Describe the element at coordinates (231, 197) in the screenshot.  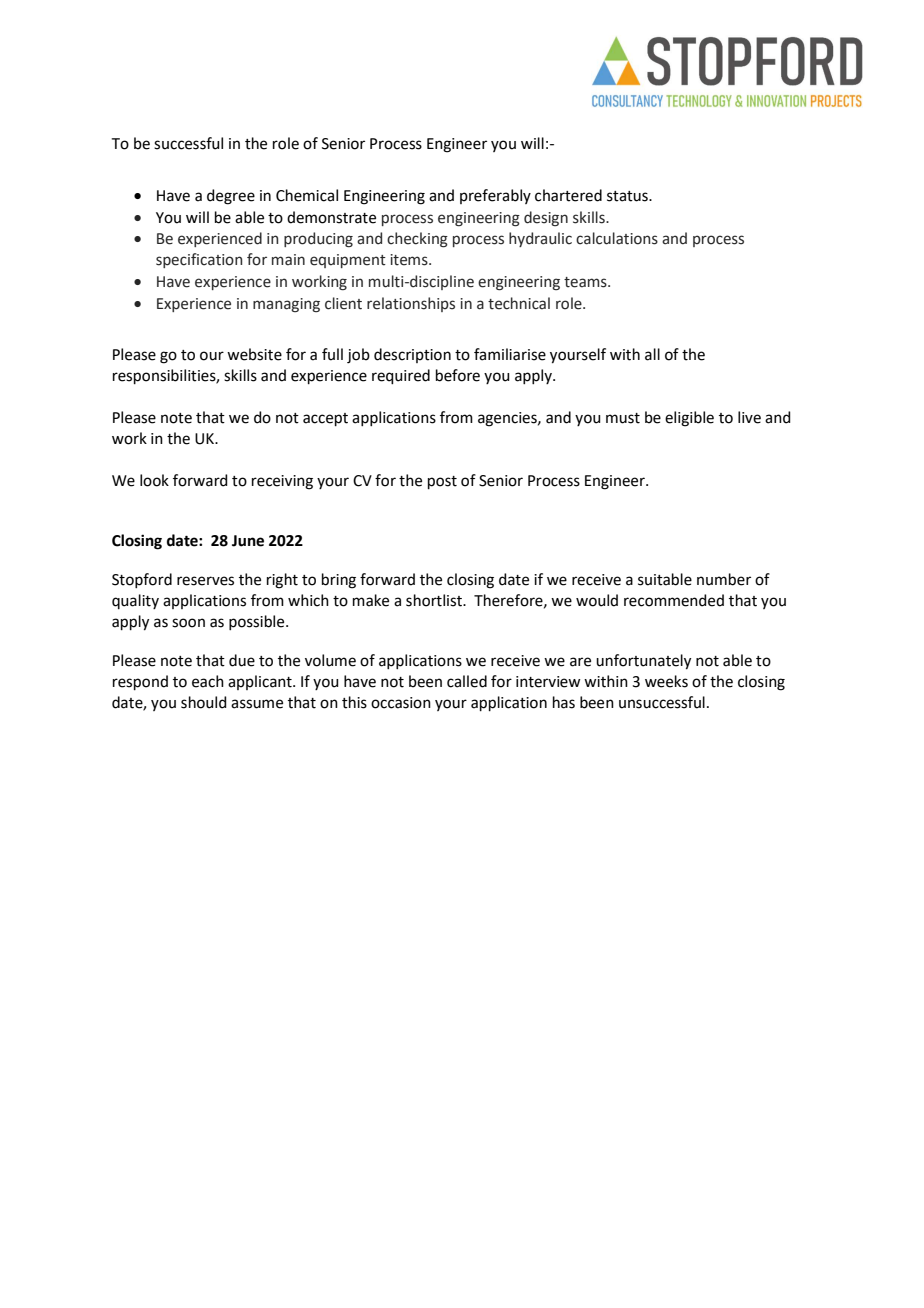
I see `degree` at that location.
